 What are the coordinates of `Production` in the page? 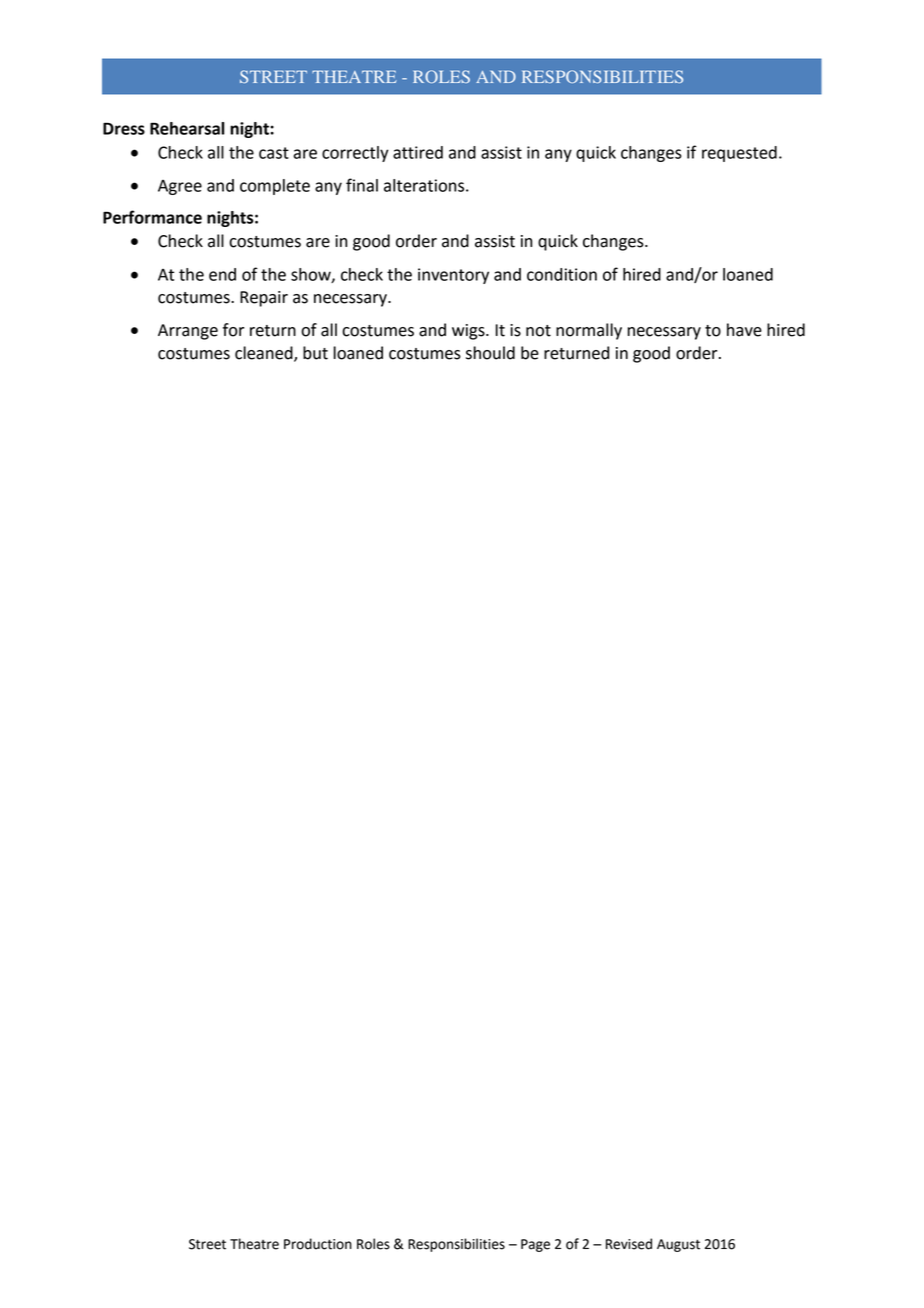 It's located at (318, 1244).
